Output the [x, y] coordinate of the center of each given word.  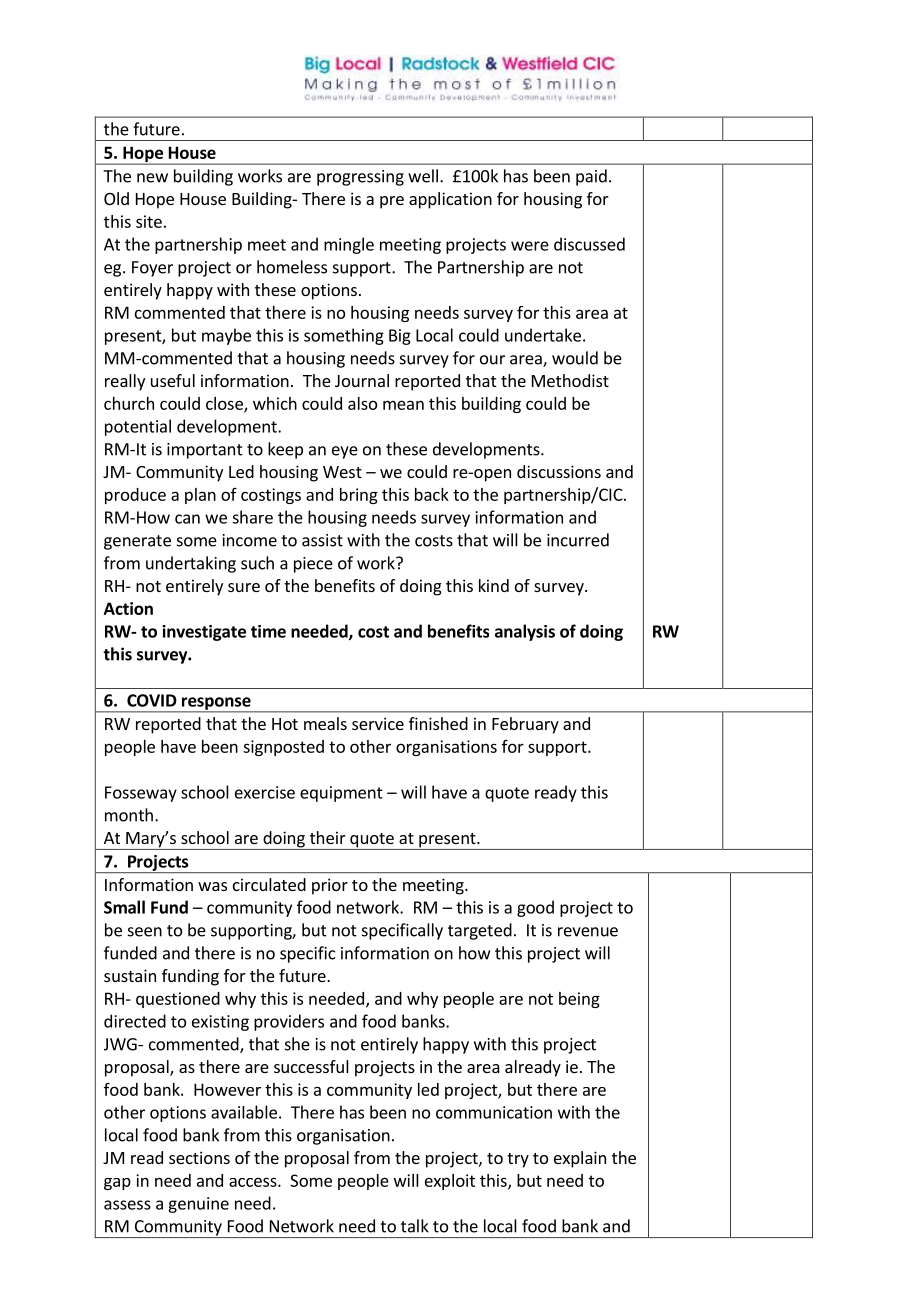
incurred [578, 540]
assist [322, 540]
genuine [198, 1205]
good [535, 908]
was [212, 886]
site [149, 221]
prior [330, 886]
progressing [360, 178]
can [187, 519]
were [530, 246]
